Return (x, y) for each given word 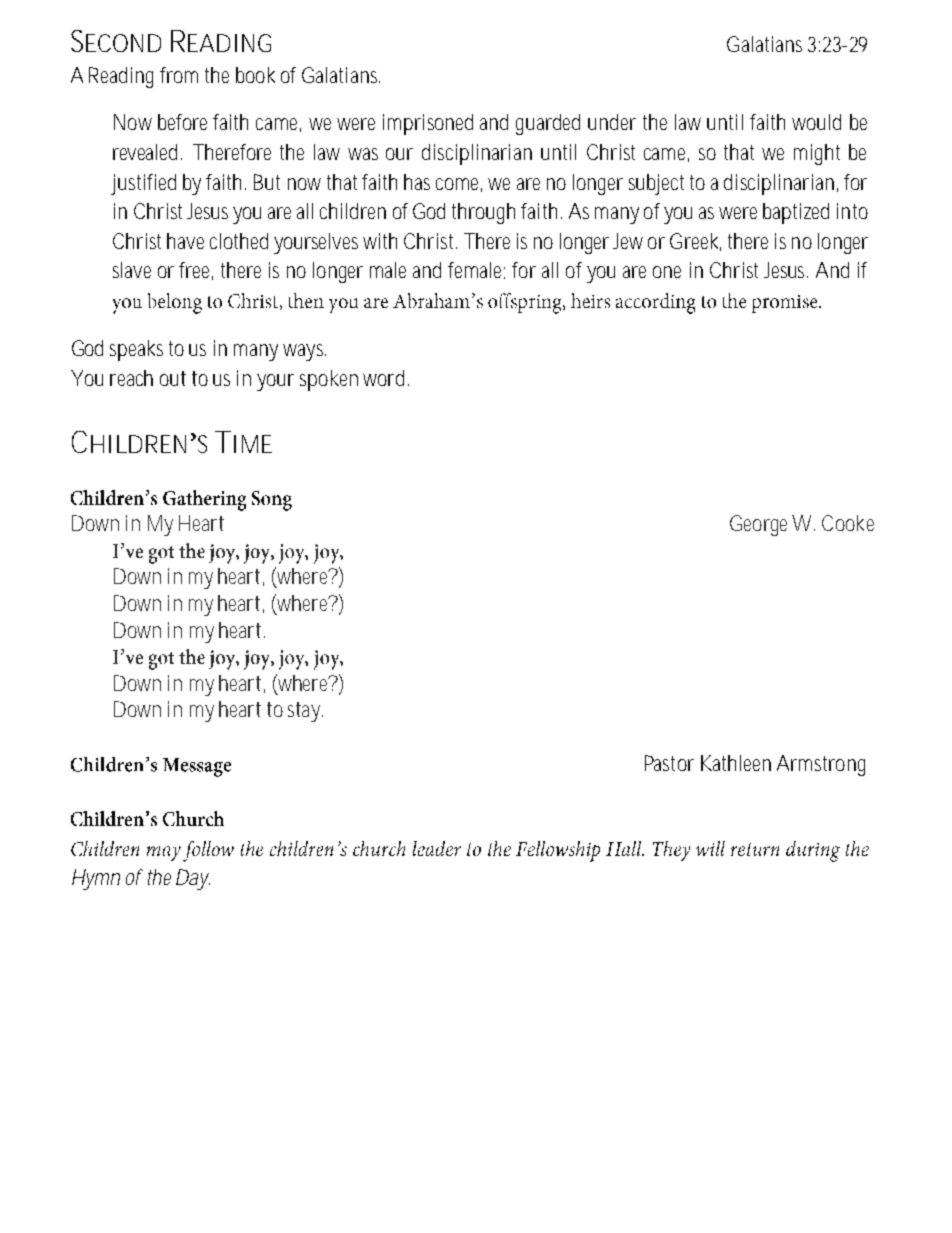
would (816, 122)
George (761, 525)
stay (305, 712)
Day (193, 879)
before (182, 122)
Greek (695, 242)
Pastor (669, 763)
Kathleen (736, 763)
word (386, 378)
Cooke (848, 523)
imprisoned (428, 124)
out (173, 378)
